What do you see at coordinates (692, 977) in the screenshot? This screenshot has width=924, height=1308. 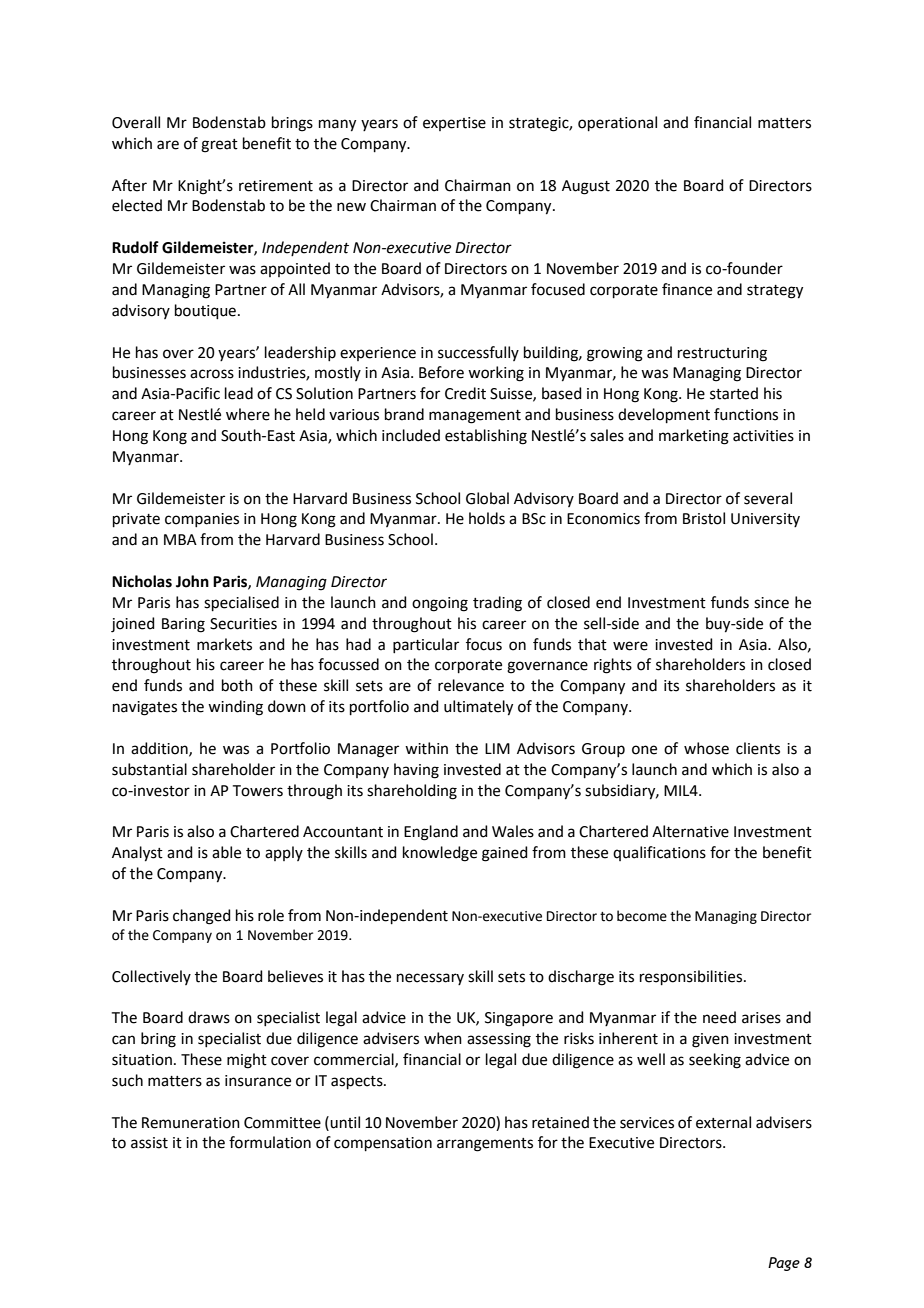 I see `responsibilities` at bounding box center [692, 977].
